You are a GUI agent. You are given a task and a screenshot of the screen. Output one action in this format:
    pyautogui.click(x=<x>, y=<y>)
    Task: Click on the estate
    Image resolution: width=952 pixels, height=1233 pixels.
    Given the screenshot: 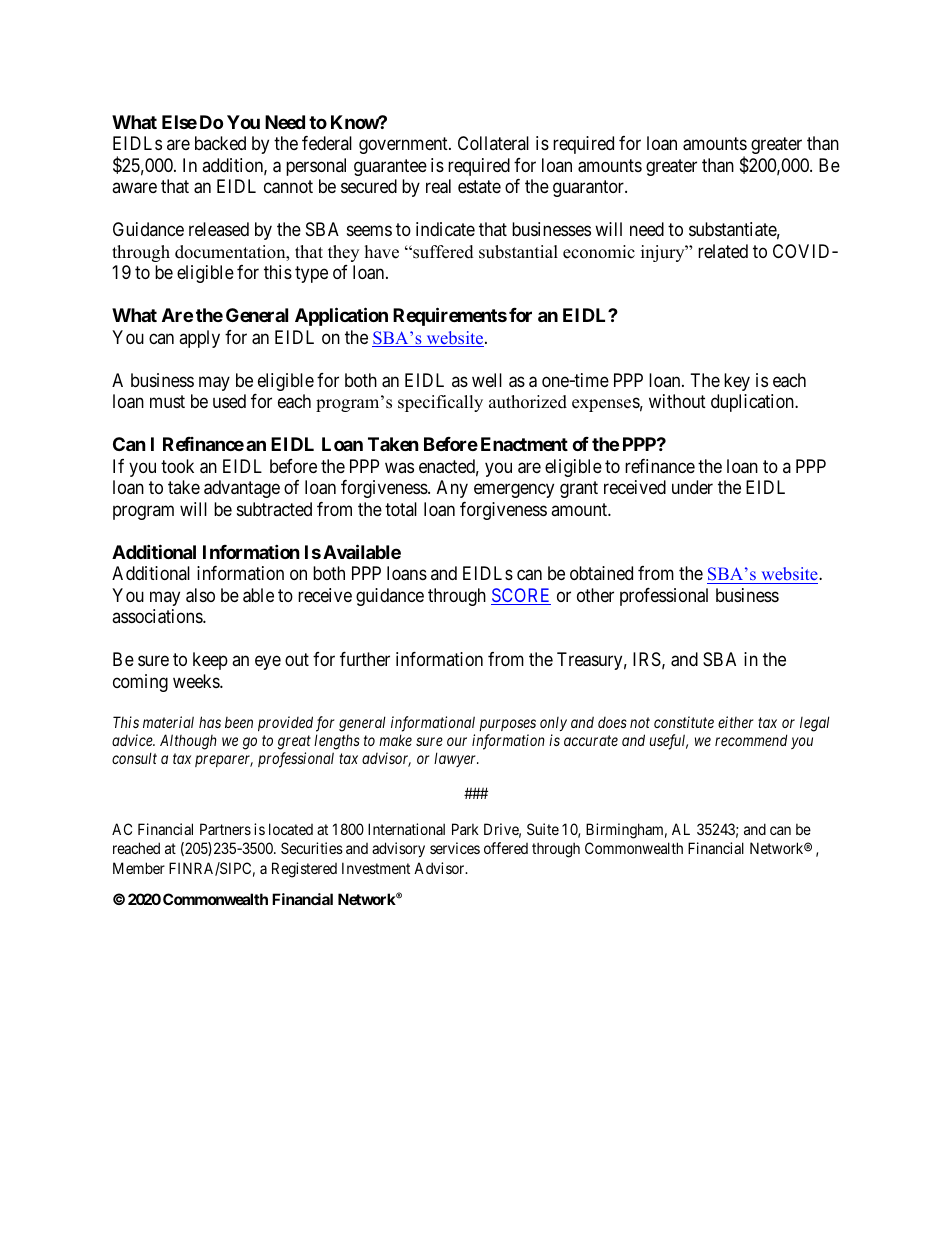 What is the action you would take?
    pyautogui.click(x=479, y=187)
